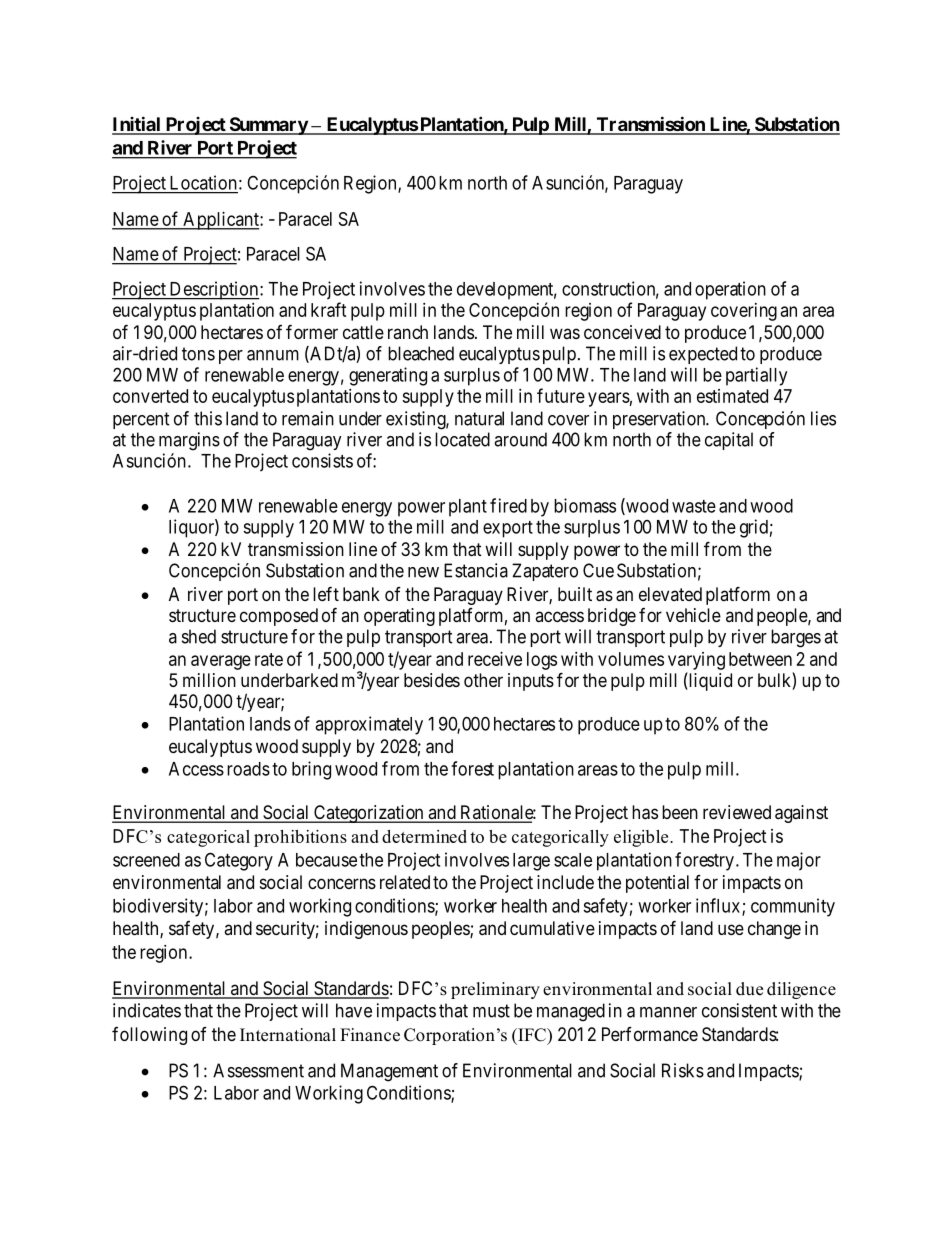  I want to click on Assessment, so click(258, 1070).
